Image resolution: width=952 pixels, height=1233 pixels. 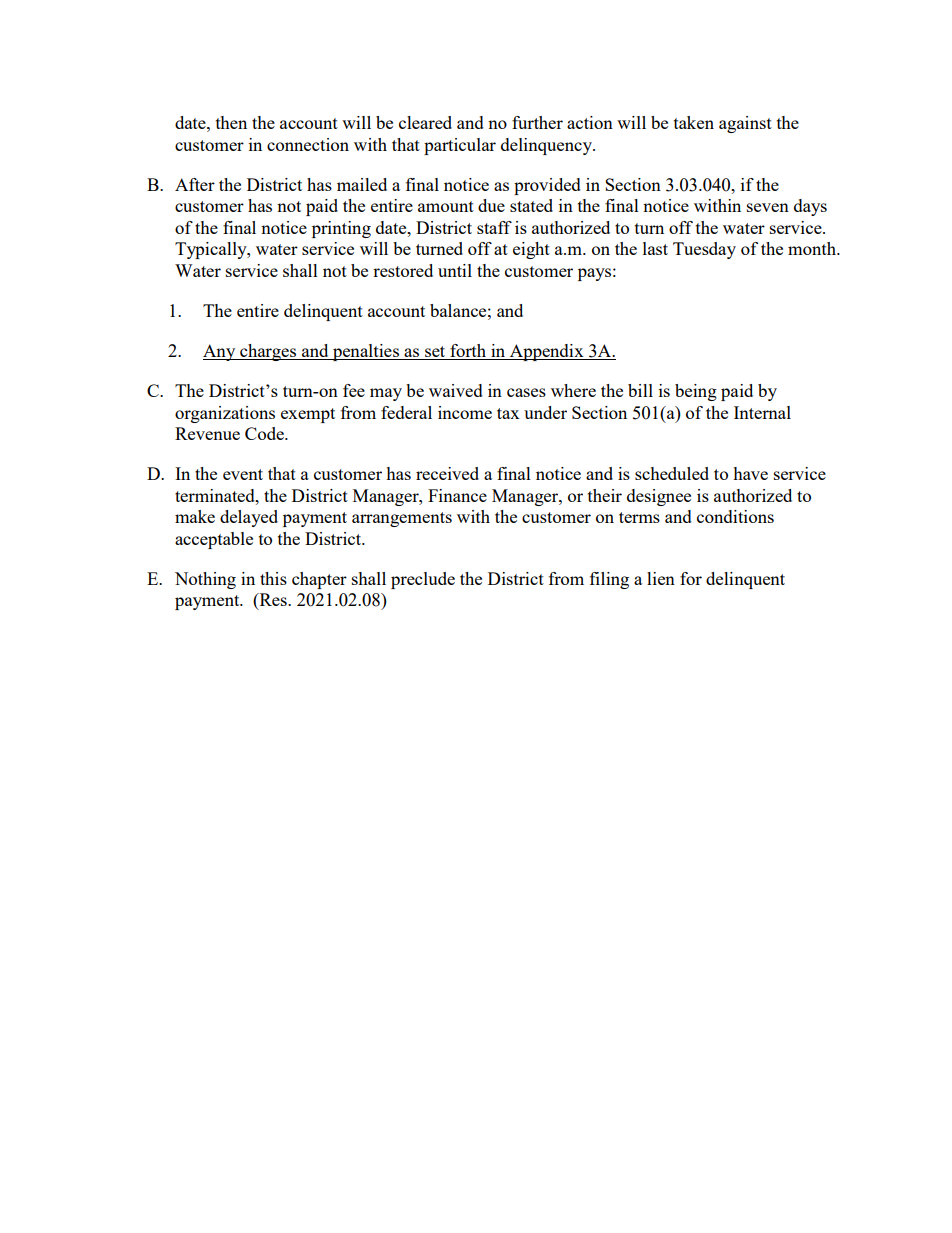 I want to click on tax, so click(x=508, y=413).
